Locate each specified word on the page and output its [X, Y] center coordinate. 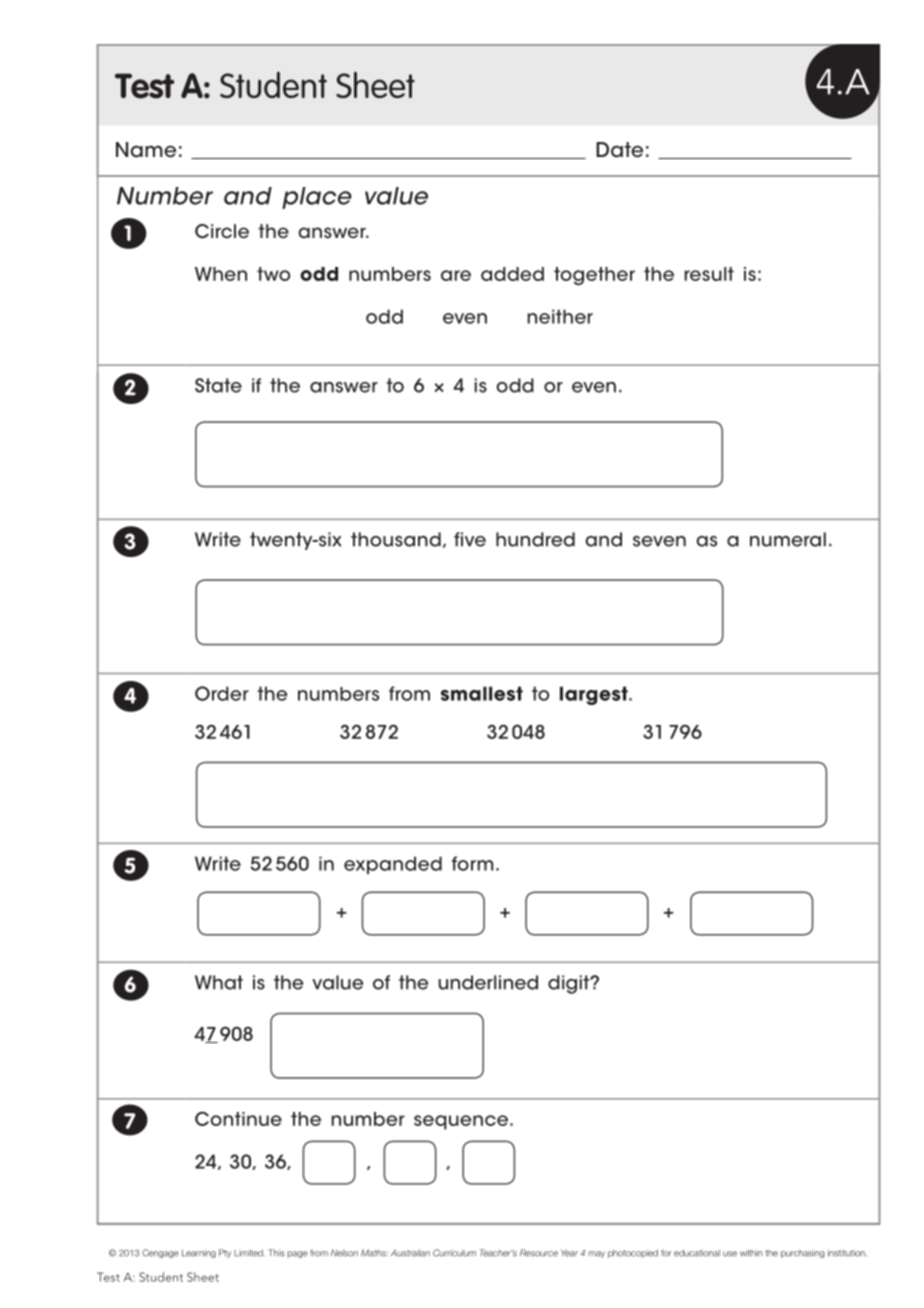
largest [595, 695]
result [709, 274]
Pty [225, 1253]
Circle [222, 231]
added [512, 274]
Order [222, 693]
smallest [482, 693]
